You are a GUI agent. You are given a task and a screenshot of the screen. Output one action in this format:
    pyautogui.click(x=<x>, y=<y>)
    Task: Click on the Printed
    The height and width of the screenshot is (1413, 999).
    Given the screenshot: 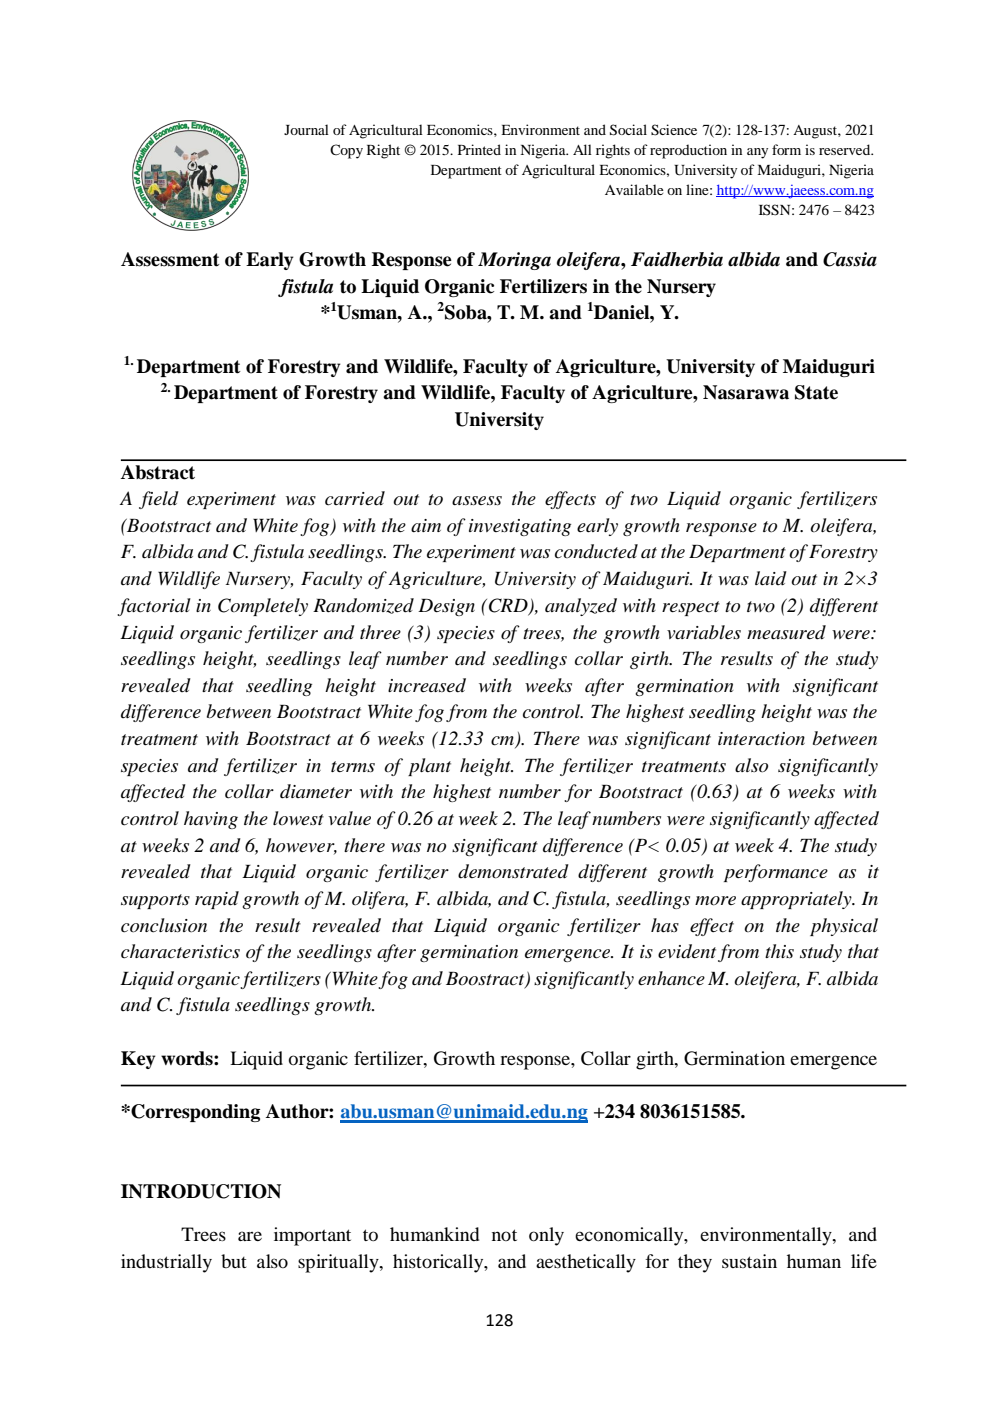 What is the action you would take?
    pyautogui.click(x=479, y=149)
